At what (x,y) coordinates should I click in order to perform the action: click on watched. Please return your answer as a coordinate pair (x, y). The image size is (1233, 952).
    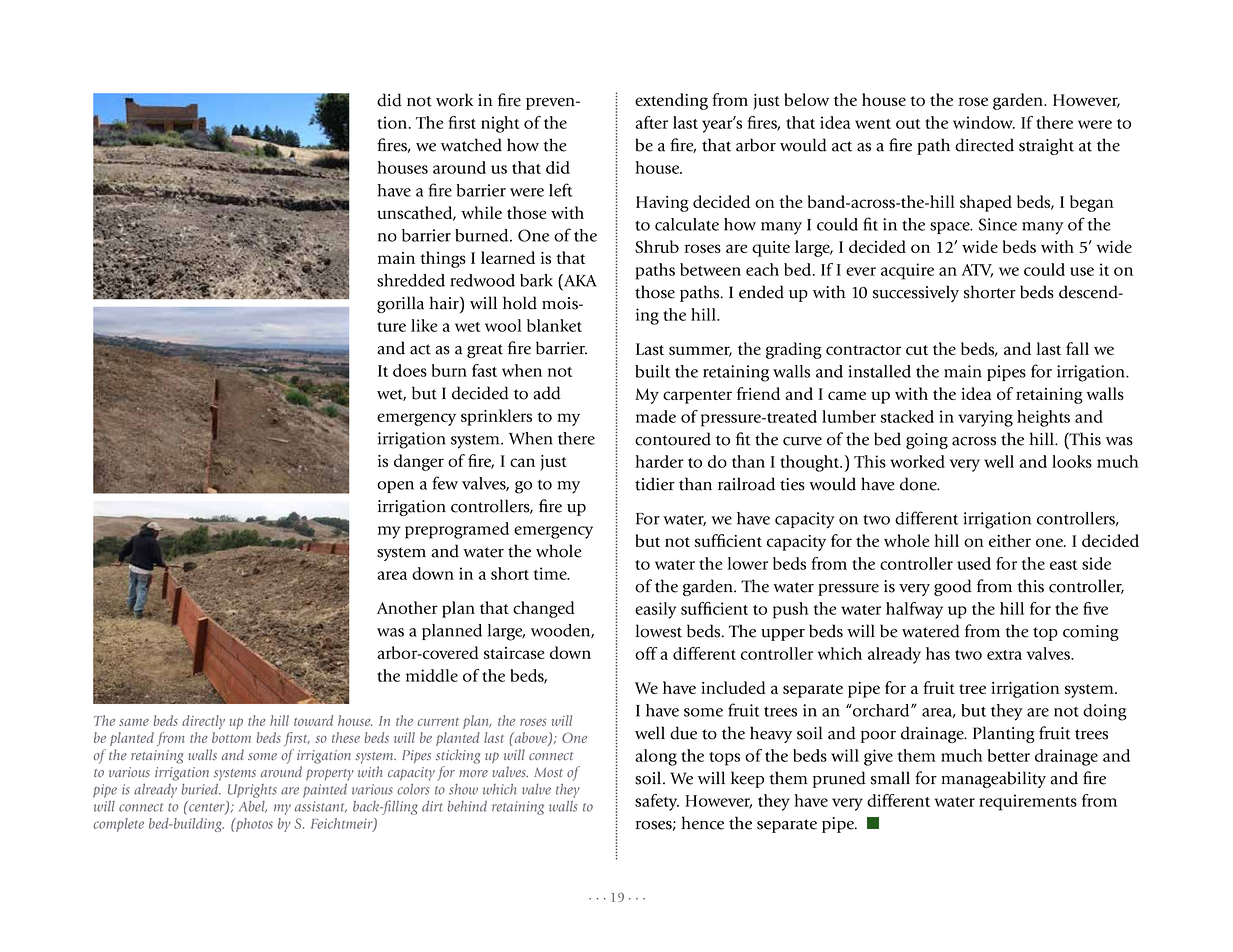
    Looking at the image, I should click on (471, 145).
